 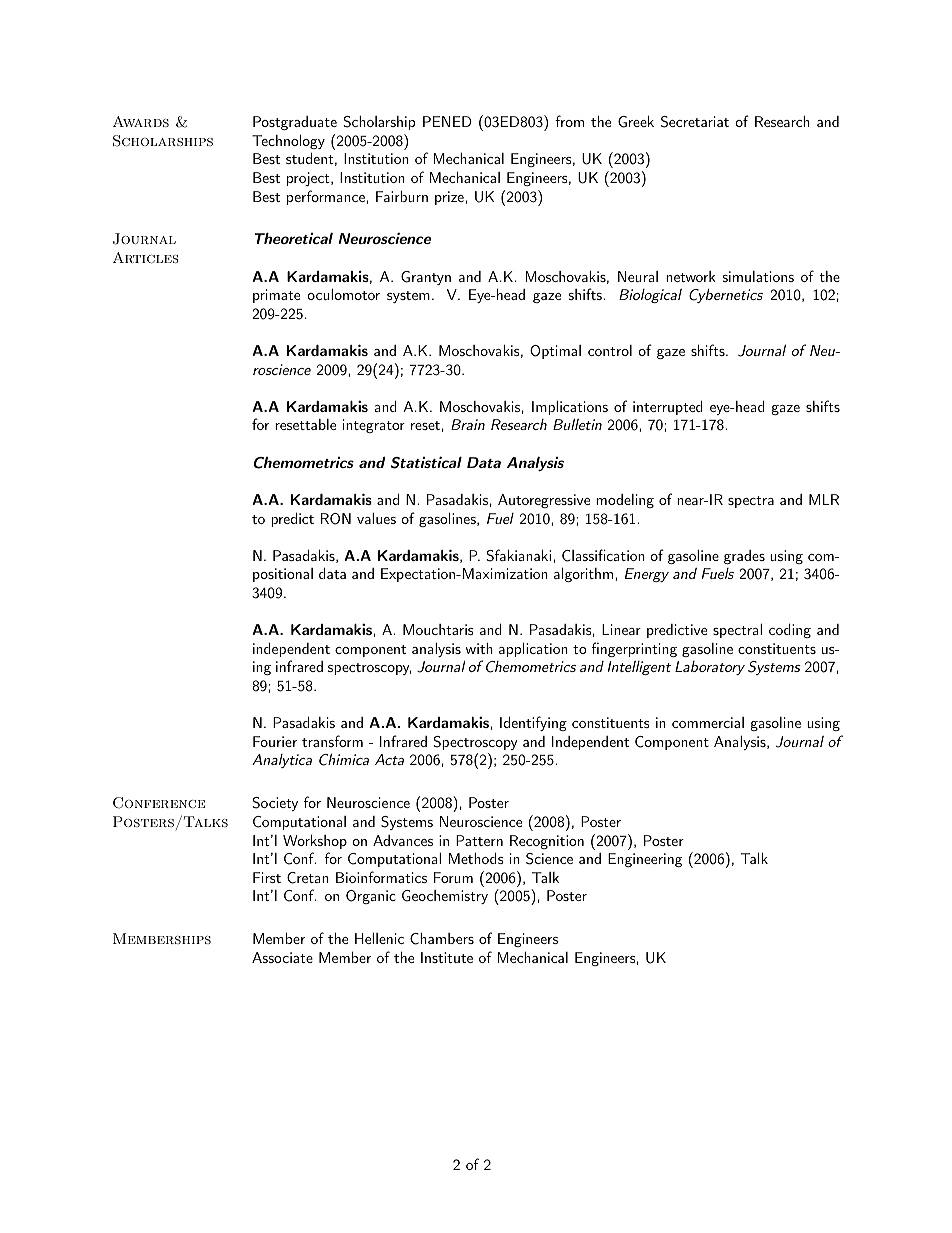 What do you see at coordinates (288, 141) in the screenshot?
I see `Technology` at bounding box center [288, 141].
